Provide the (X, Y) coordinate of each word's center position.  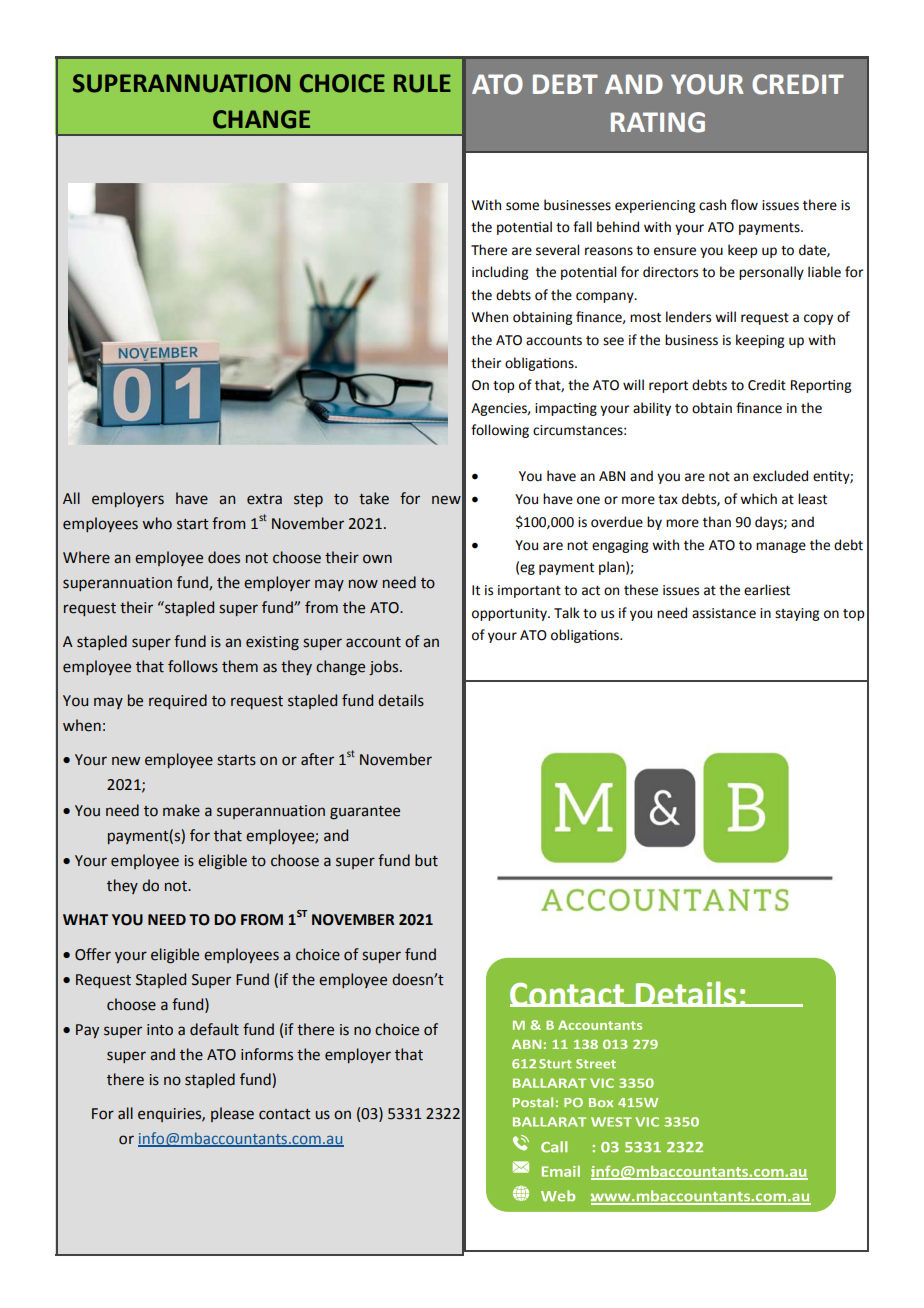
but (426, 860)
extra (264, 499)
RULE (422, 83)
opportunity (510, 614)
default (214, 1029)
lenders (688, 317)
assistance (724, 613)
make (181, 810)
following (500, 431)
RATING (658, 122)
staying (797, 614)
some (522, 206)
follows (193, 666)
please (232, 1114)
